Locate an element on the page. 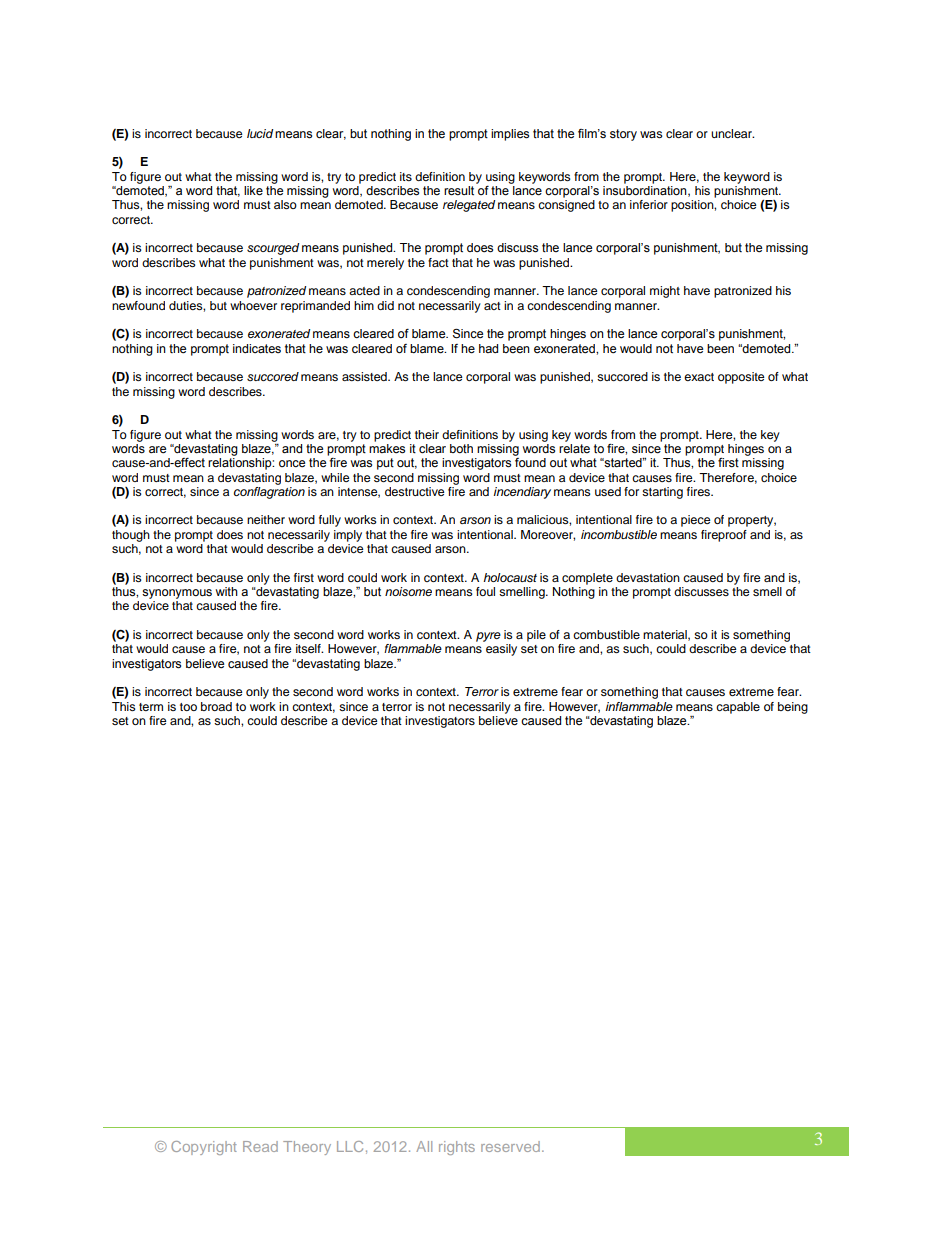  Copyright is located at coordinates (204, 1148).
